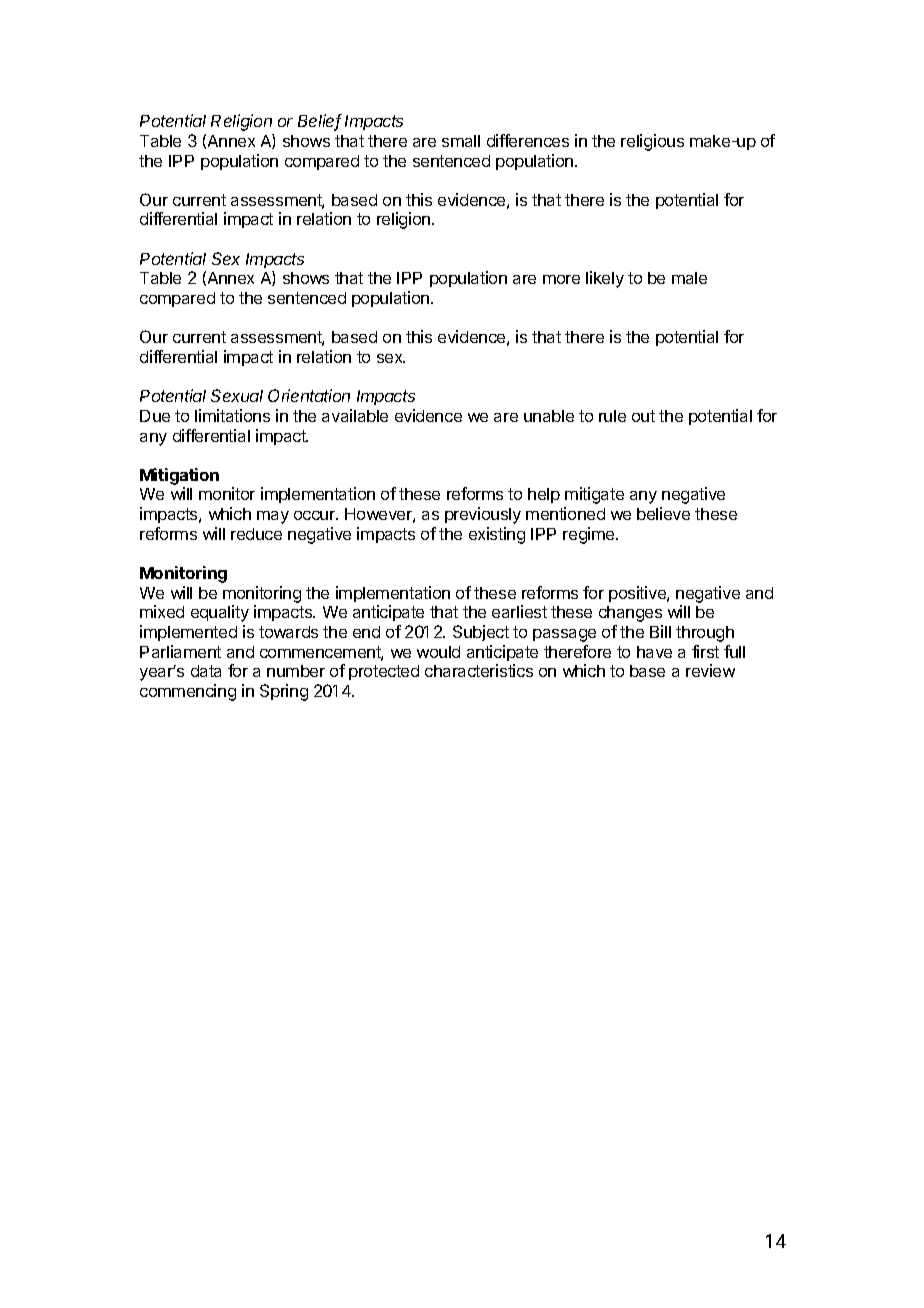  I want to click on more, so click(561, 279).
